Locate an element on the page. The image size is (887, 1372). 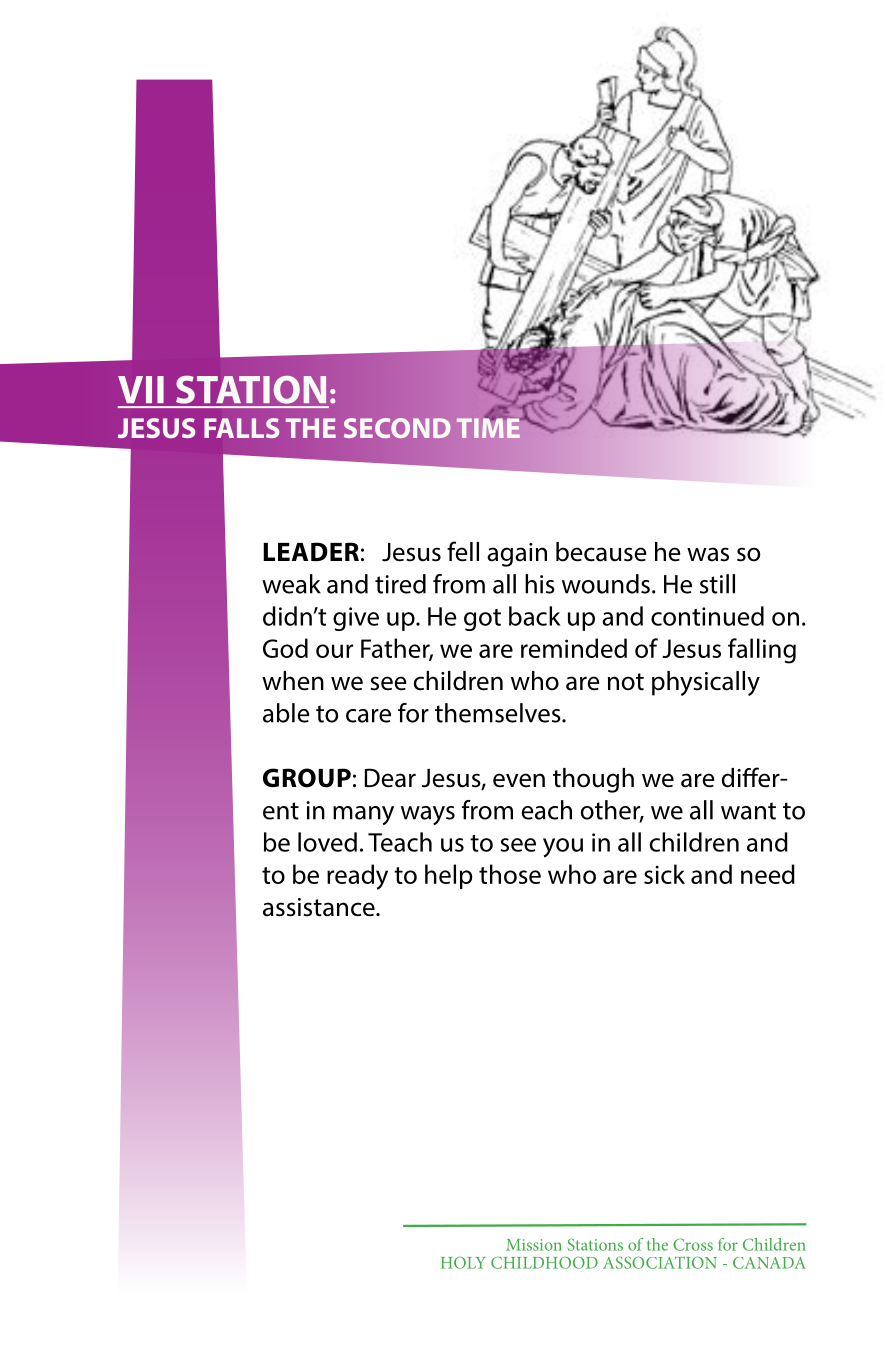
help is located at coordinates (448, 876).
